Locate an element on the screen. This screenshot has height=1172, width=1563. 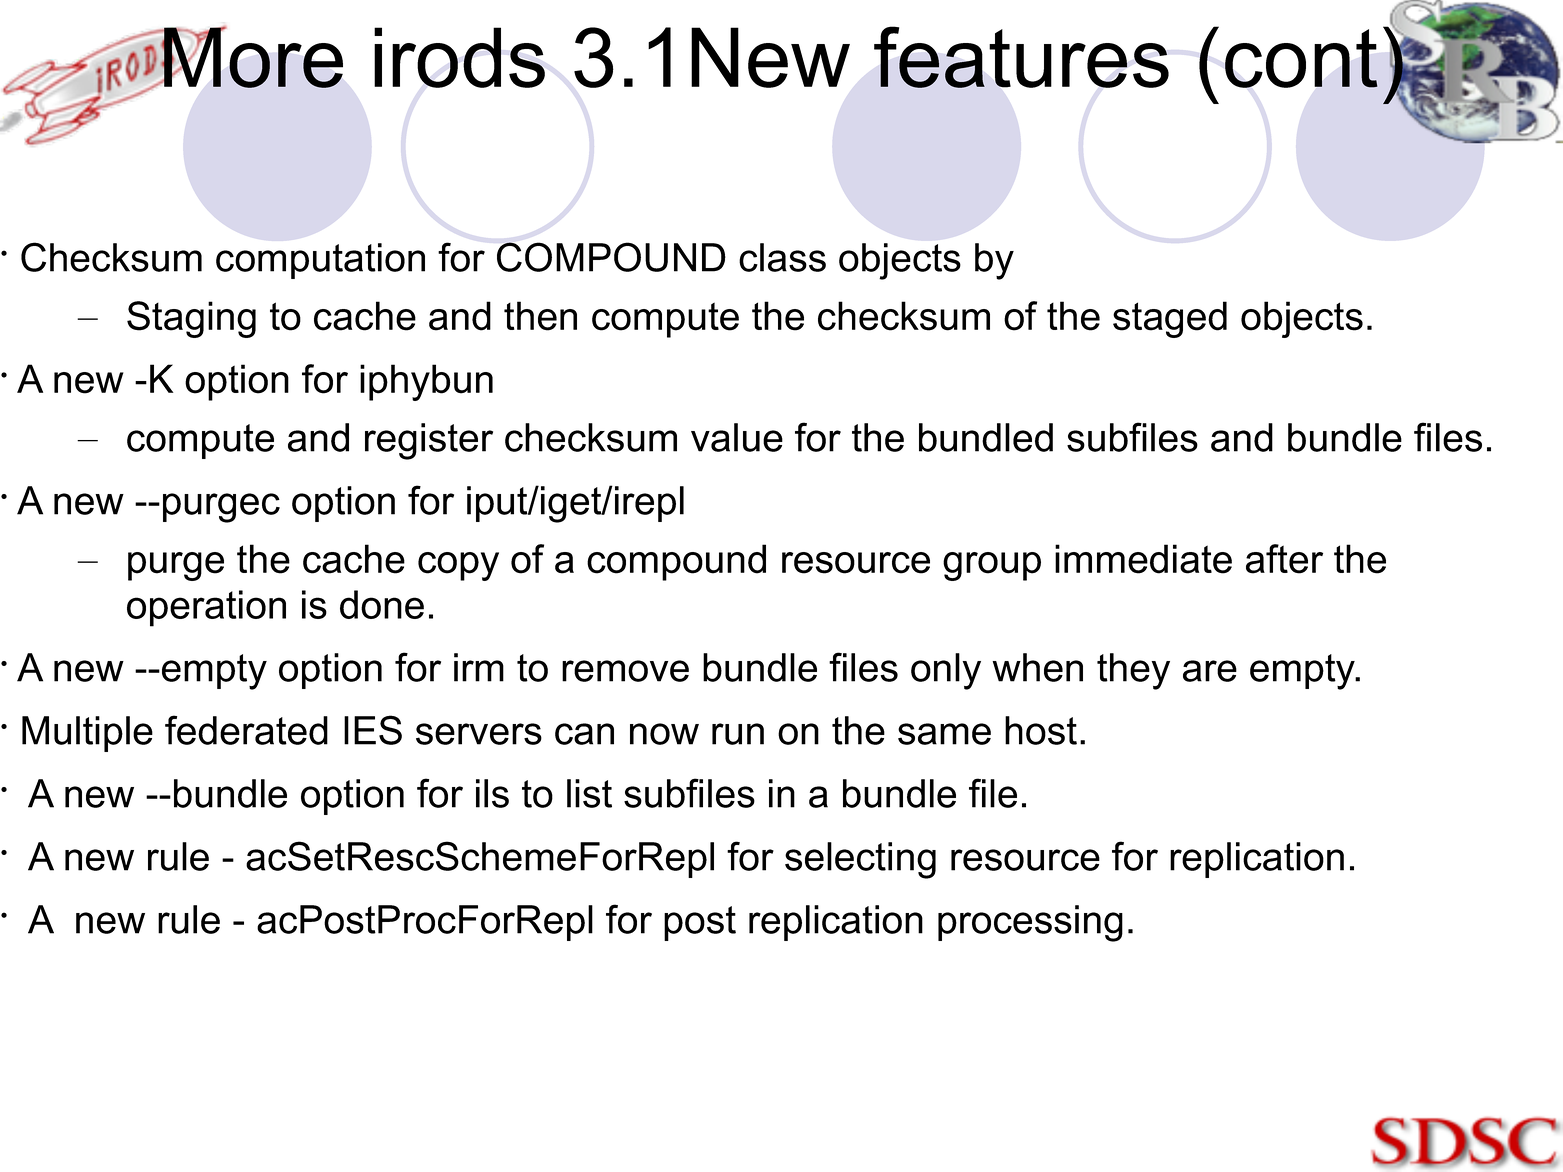
ils is located at coordinates (492, 793).
